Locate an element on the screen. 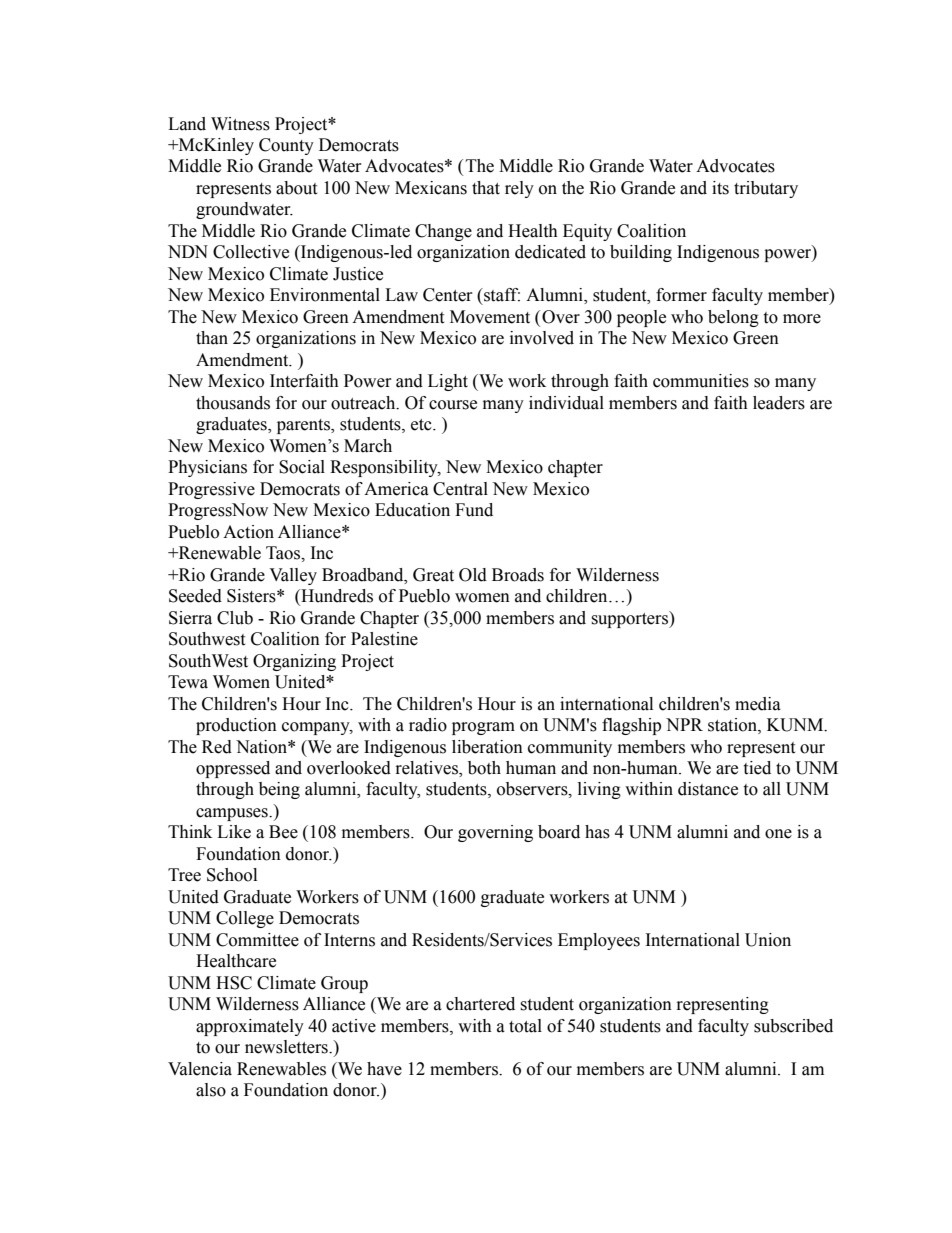 This screenshot has width=952, height=1233. Light is located at coordinates (448, 382).
